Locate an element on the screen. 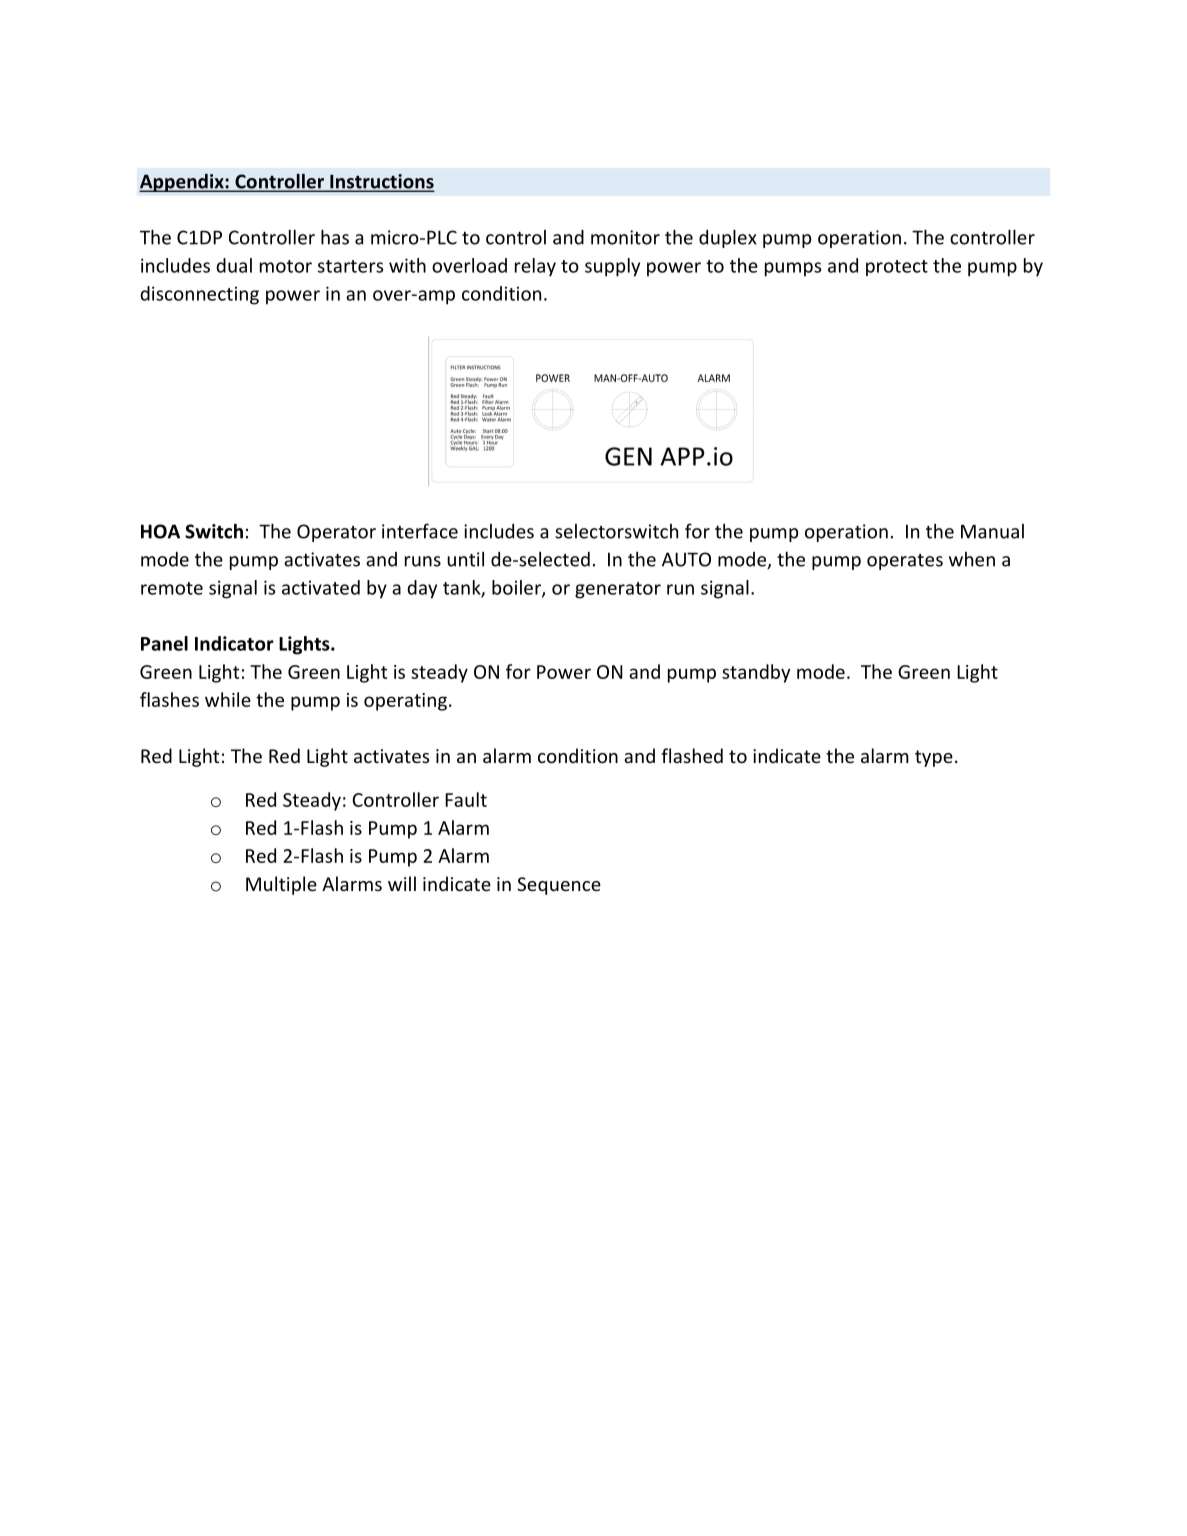 The height and width of the screenshot is (1536, 1187). Multiple is located at coordinates (281, 885).
